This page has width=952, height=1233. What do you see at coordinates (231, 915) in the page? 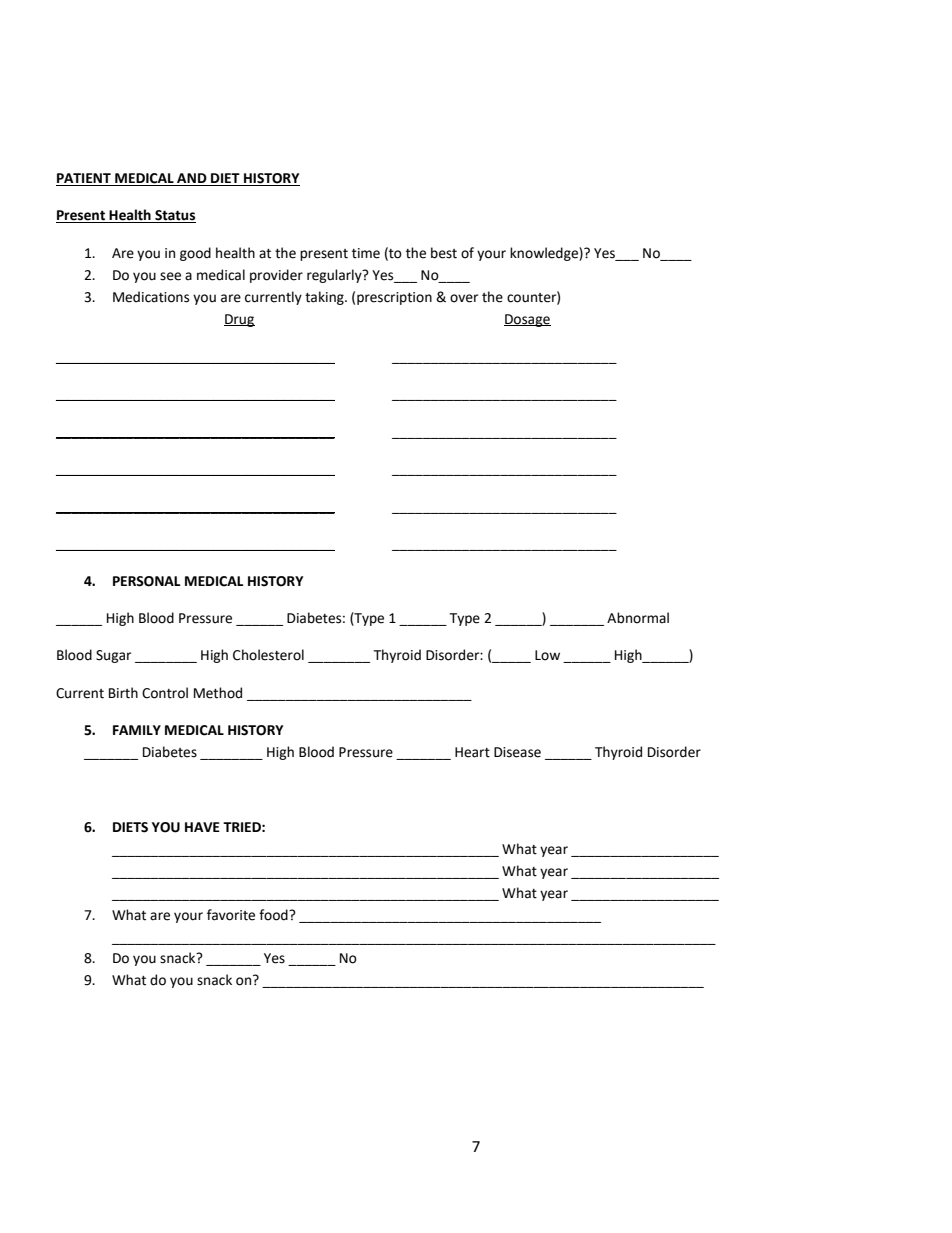
I see `favorite` at bounding box center [231, 915].
